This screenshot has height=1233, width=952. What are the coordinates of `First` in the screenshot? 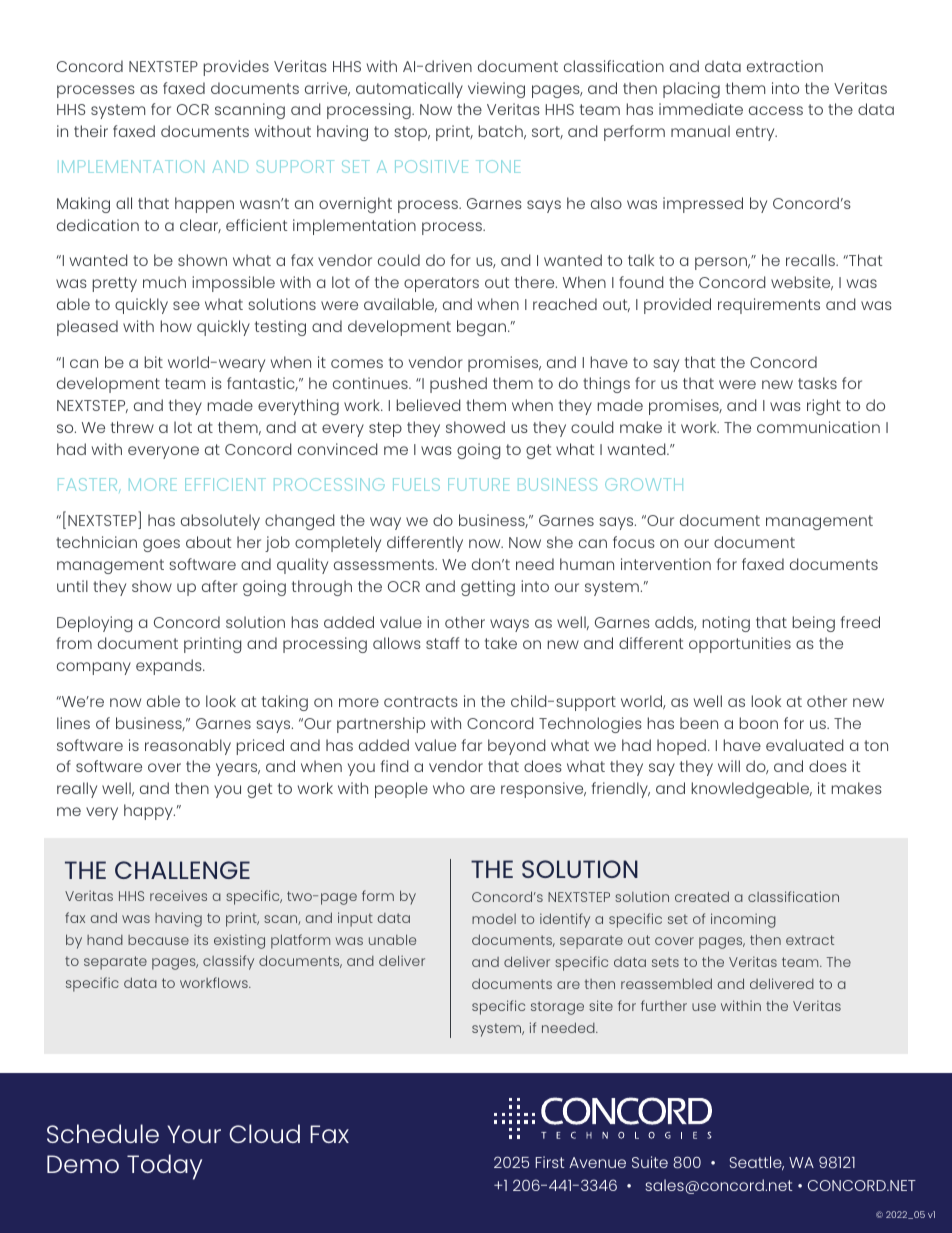 It's located at (549, 1162).
